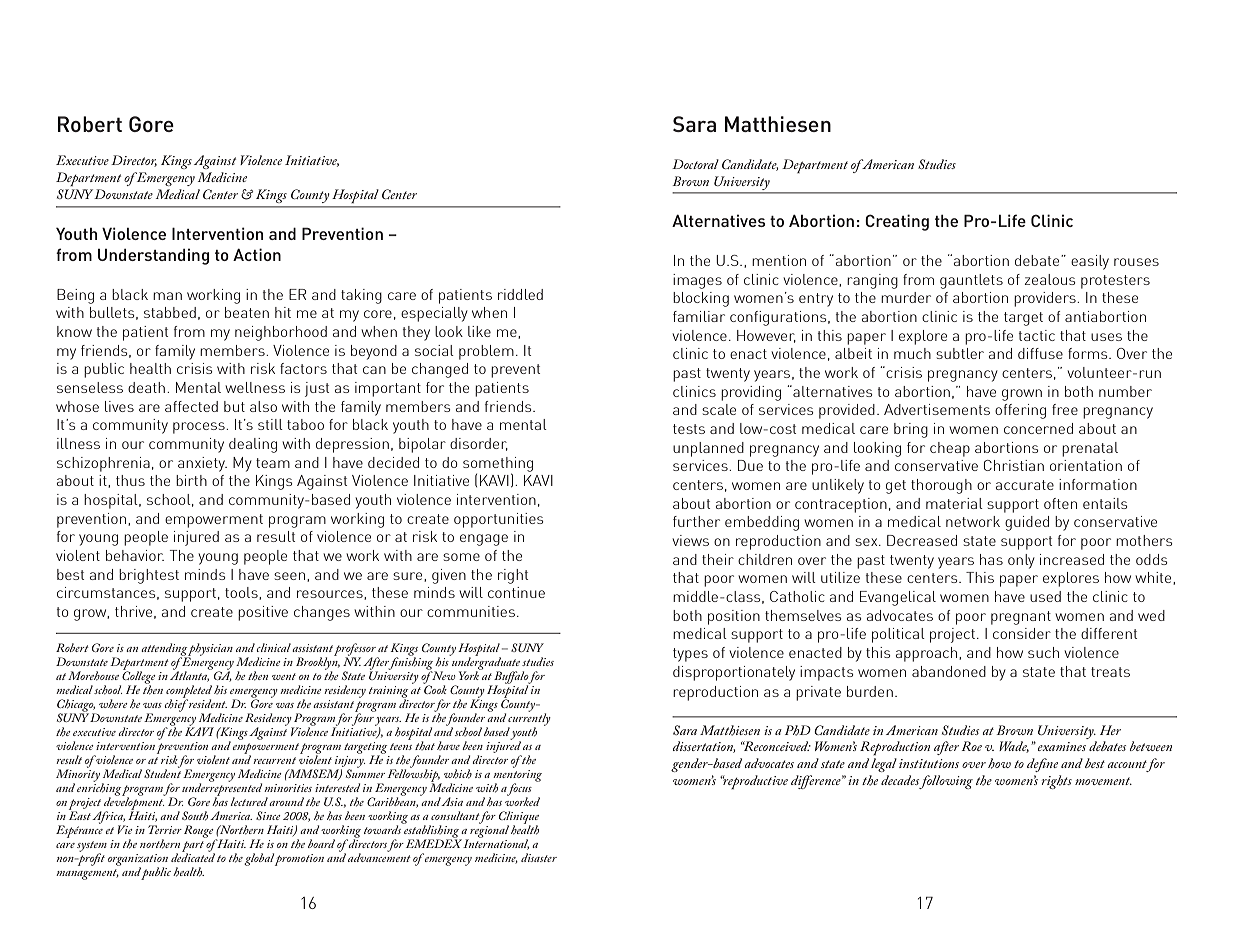  Describe the element at coordinates (257, 254) in the page. I see `Action` at that location.
